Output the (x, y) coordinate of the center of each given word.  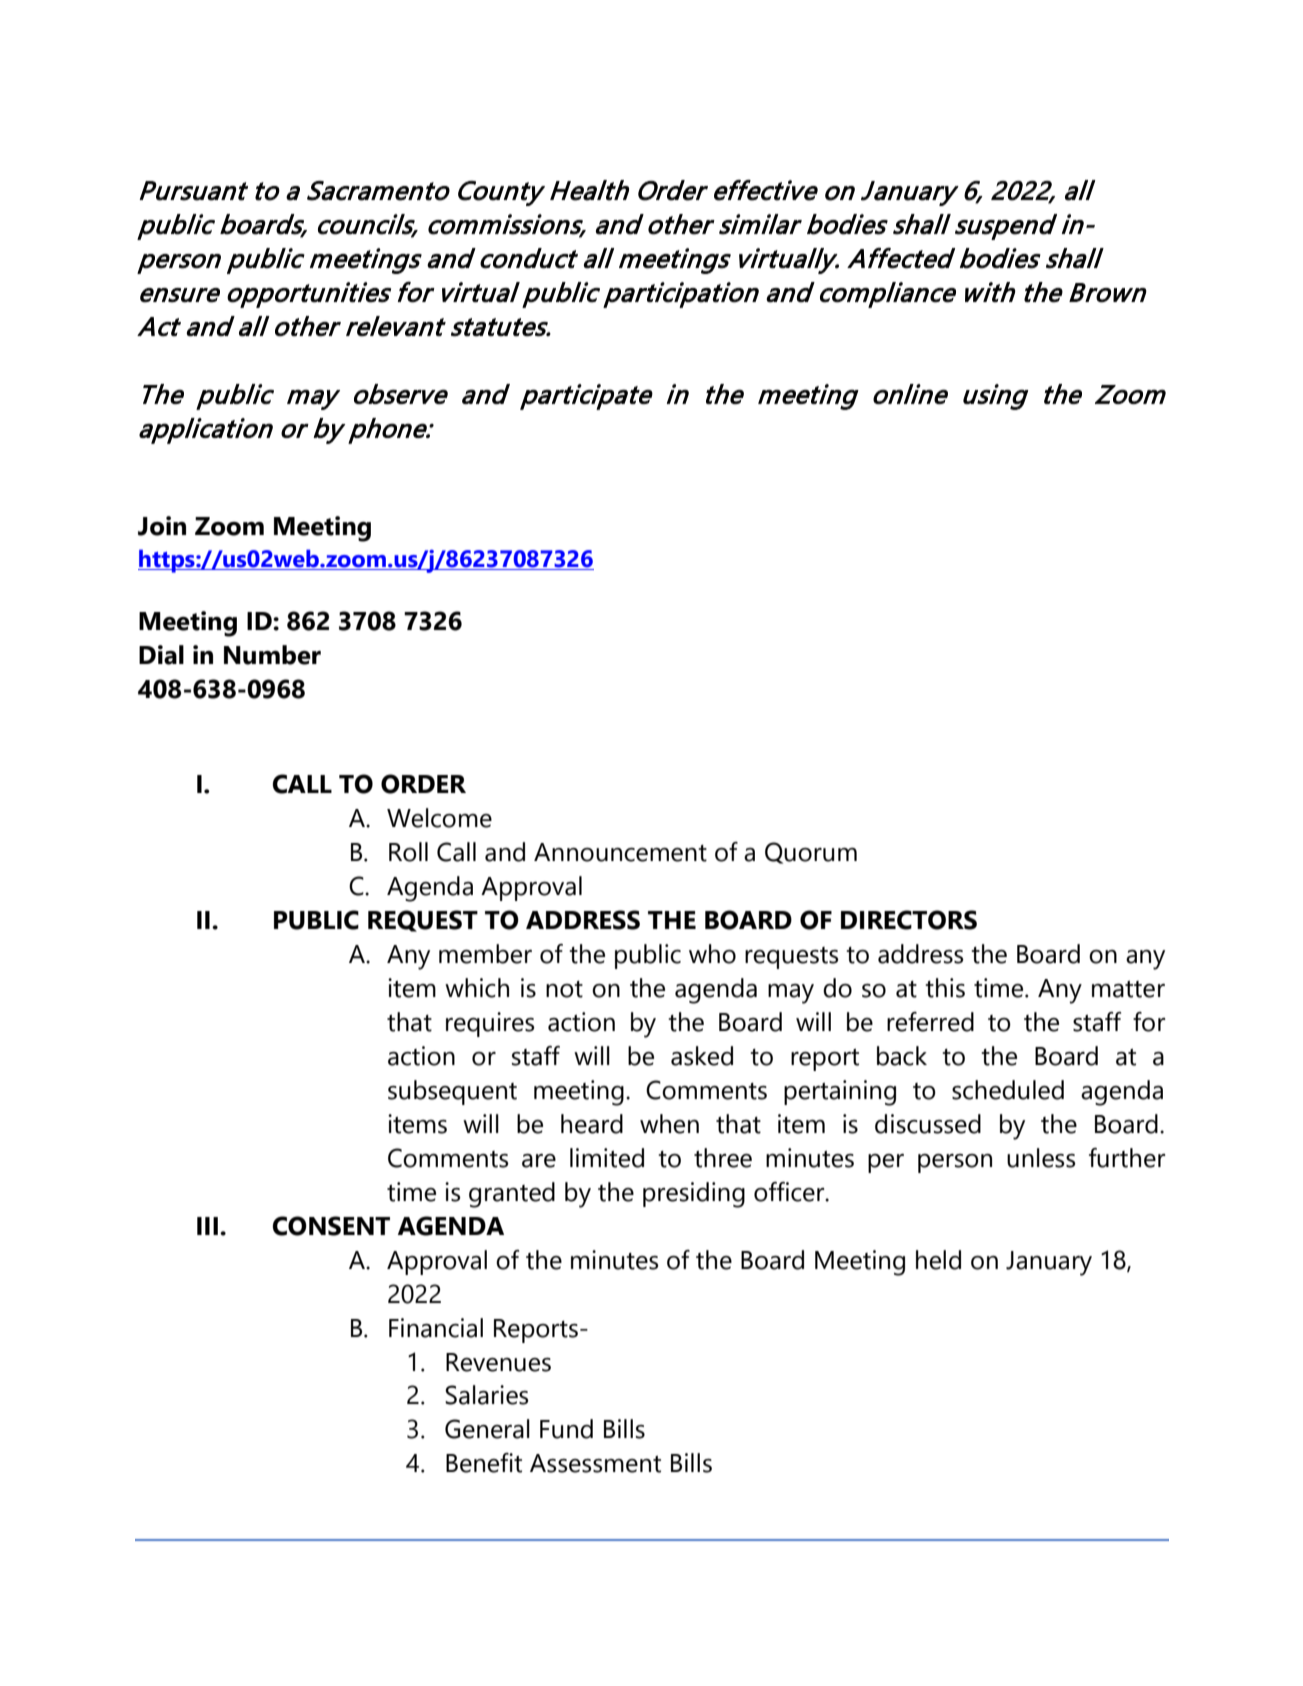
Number (272, 655)
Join (162, 526)
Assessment (595, 1463)
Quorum (811, 853)
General (487, 1429)
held (938, 1260)
